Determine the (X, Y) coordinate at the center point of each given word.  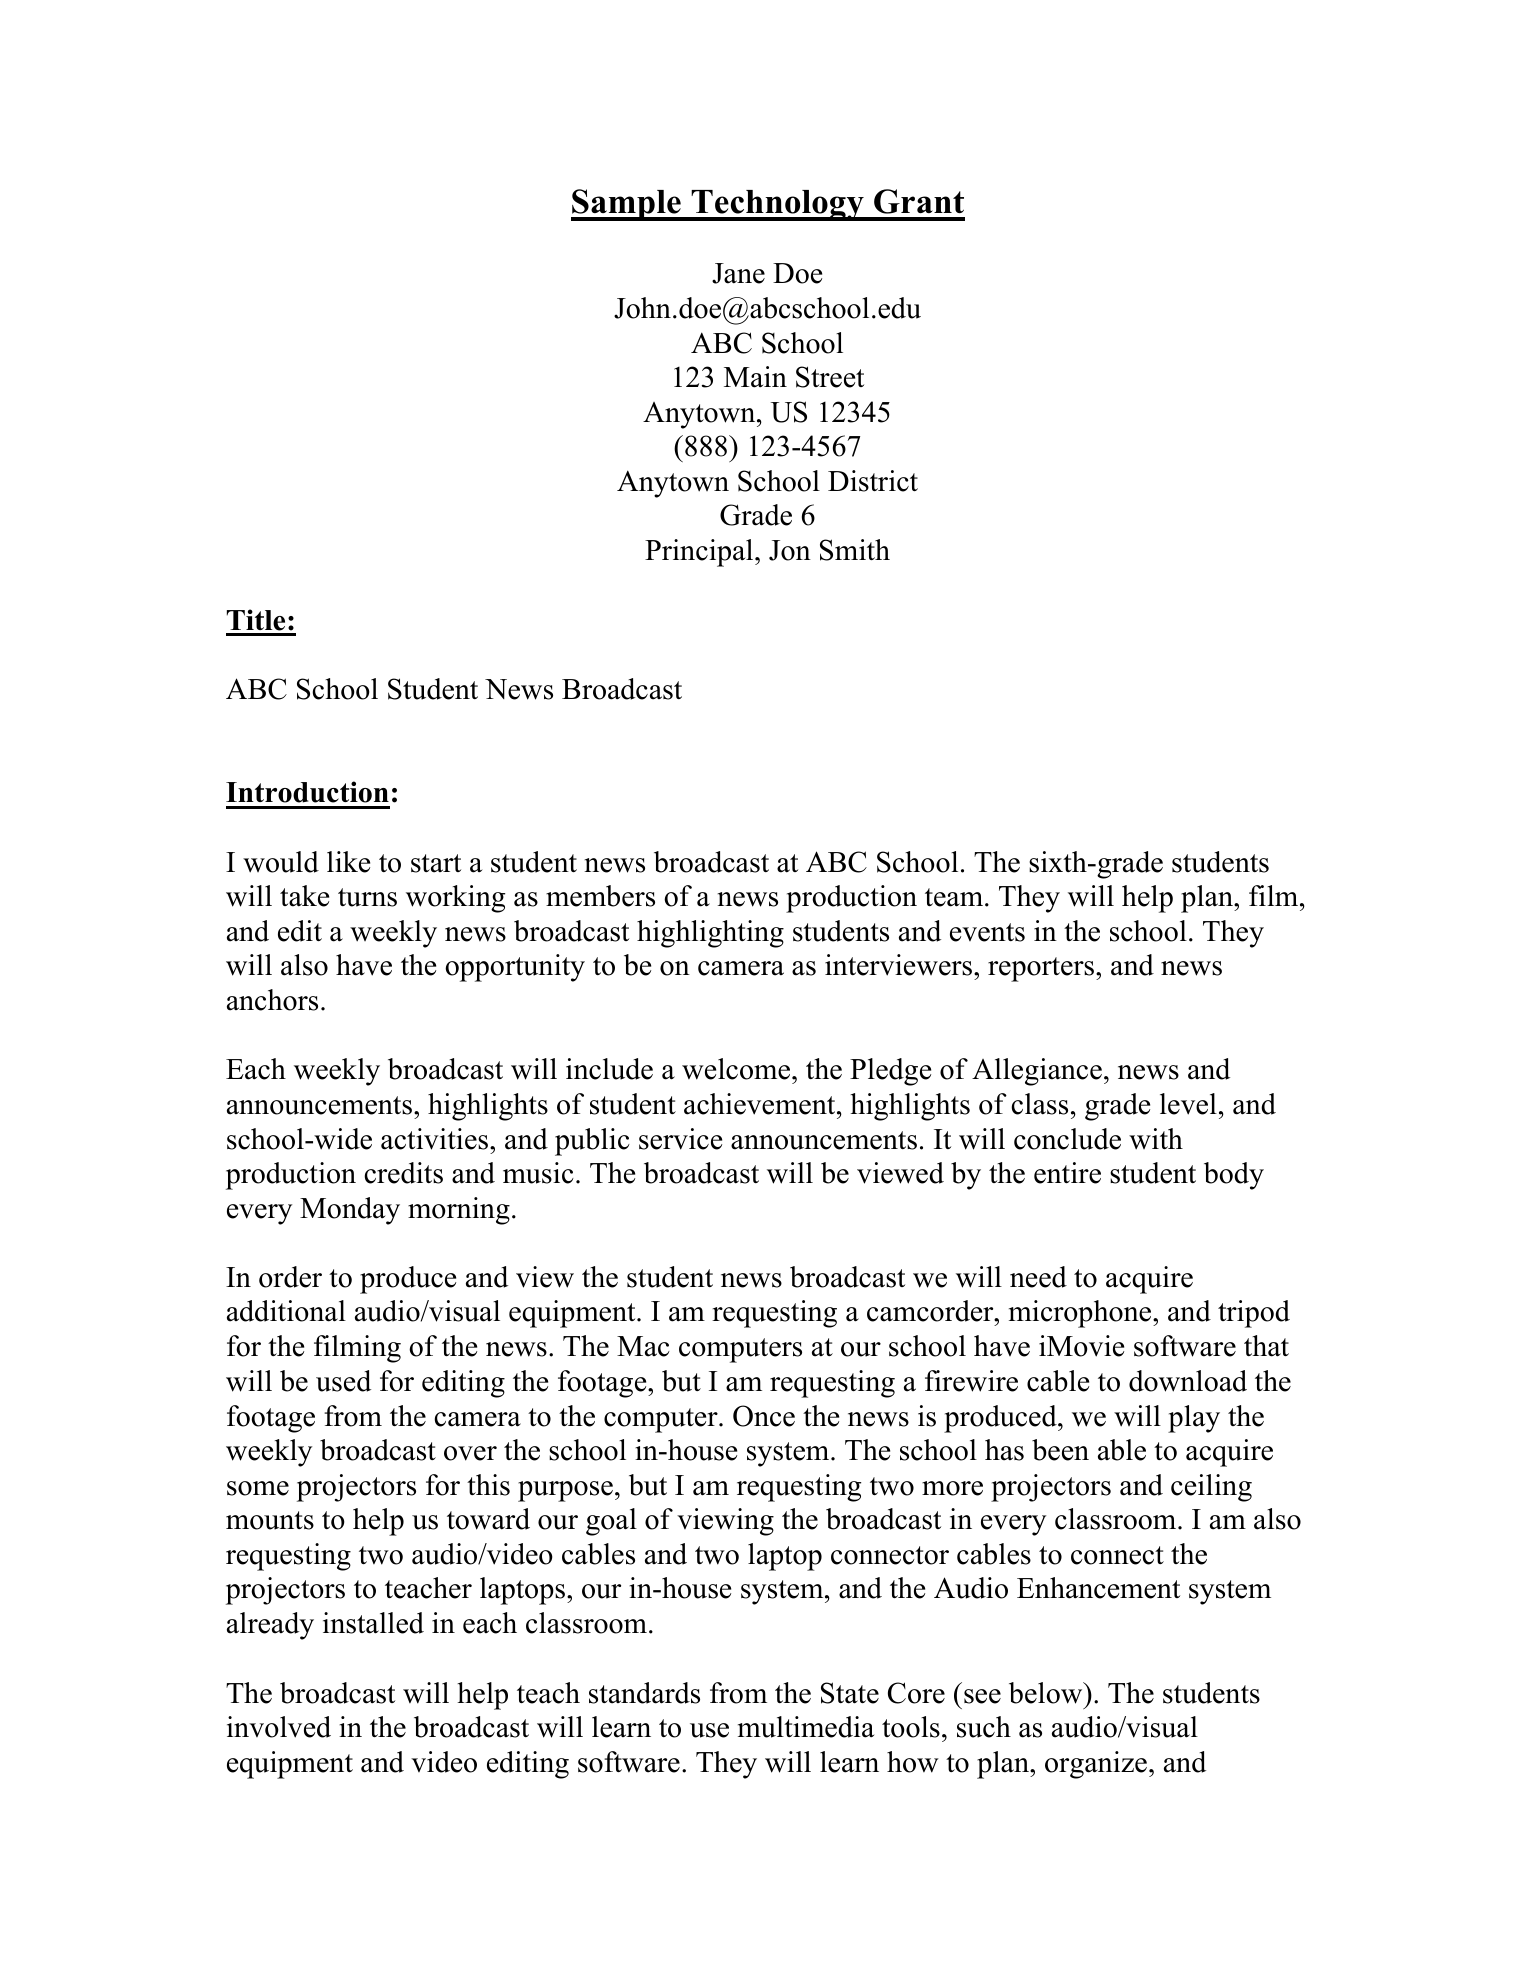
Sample (627, 205)
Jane (738, 273)
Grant (919, 201)
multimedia (806, 1727)
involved (279, 1727)
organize (1096, 1765)
